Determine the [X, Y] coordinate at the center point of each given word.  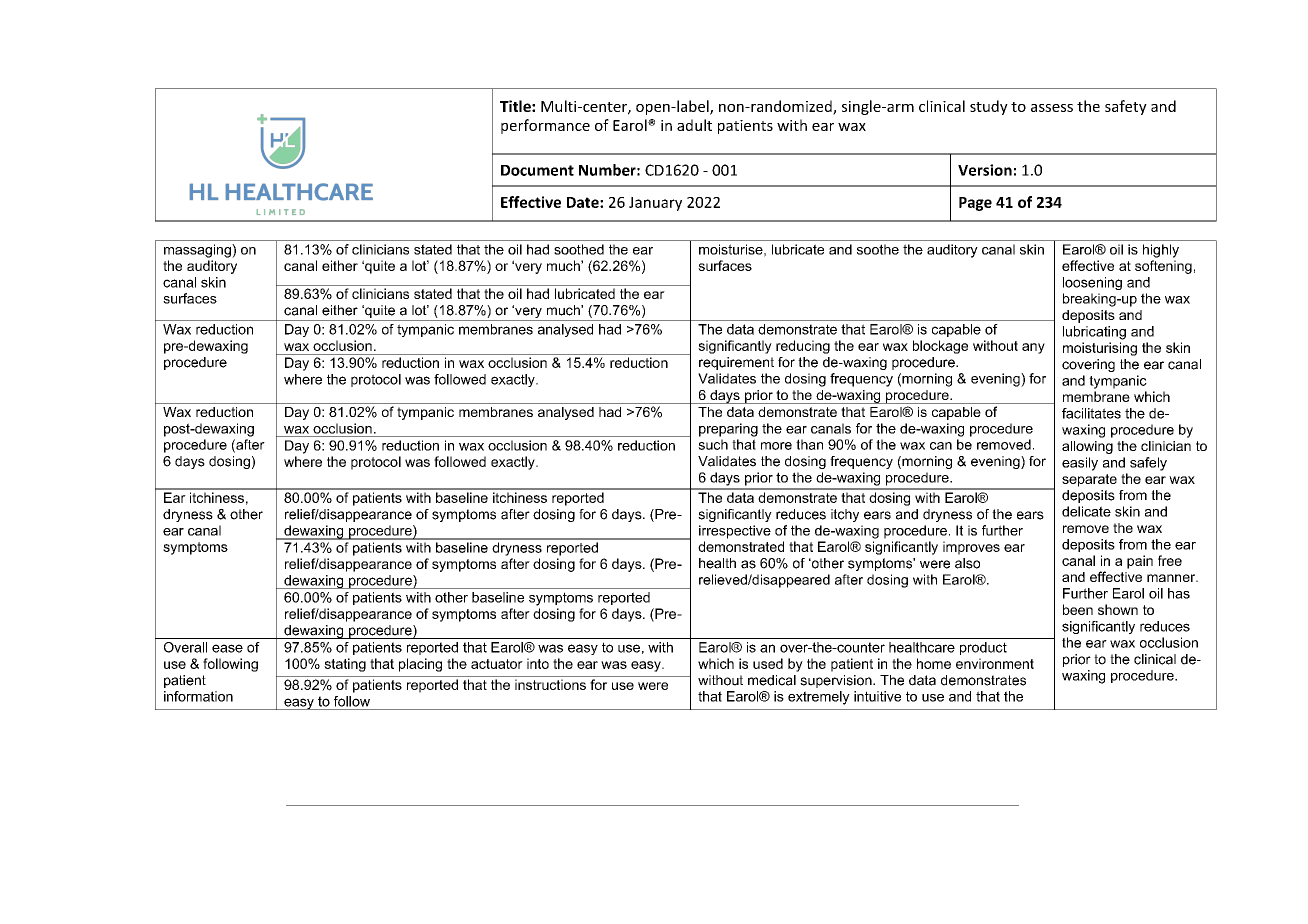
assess [1052, 108]
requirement [736, 363]
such [713, 444]
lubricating [1094, 333]
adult [694, 125]
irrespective [735, 532]
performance [545, 126]
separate [1089, 480]
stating [345, 665]
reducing [803, 347]
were [653, 686]
